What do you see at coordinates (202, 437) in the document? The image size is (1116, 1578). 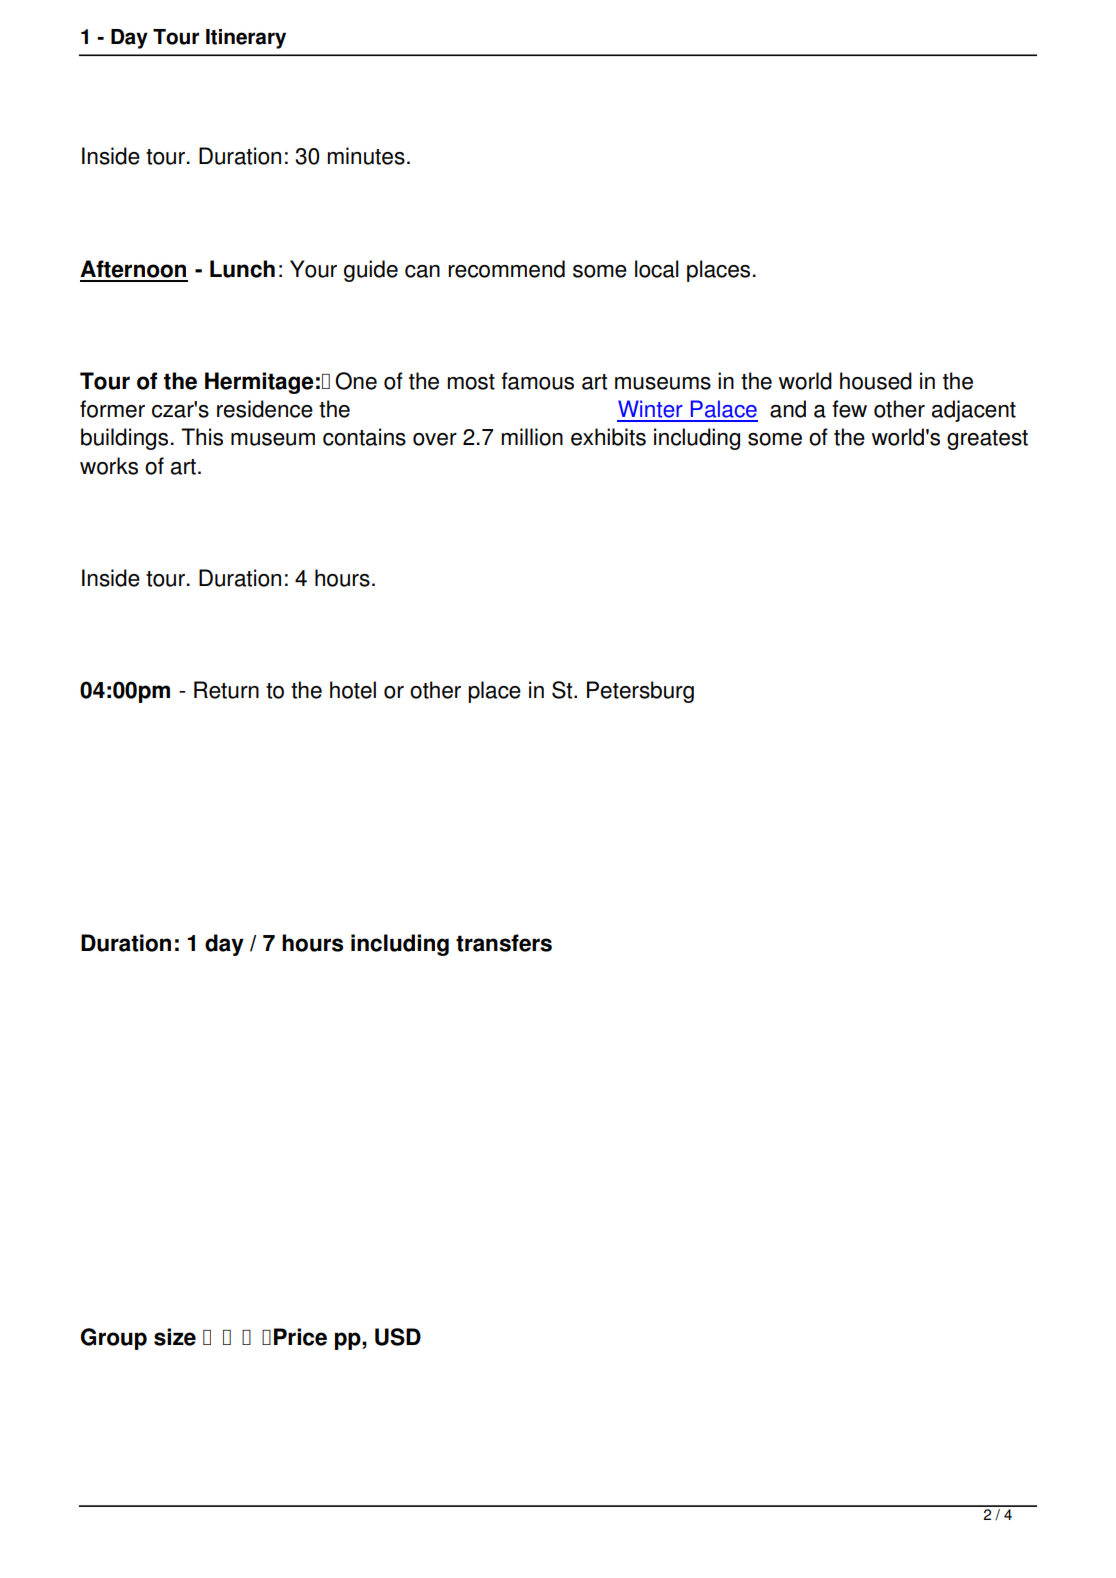 I see `This` at bounding box center [202, 437].
